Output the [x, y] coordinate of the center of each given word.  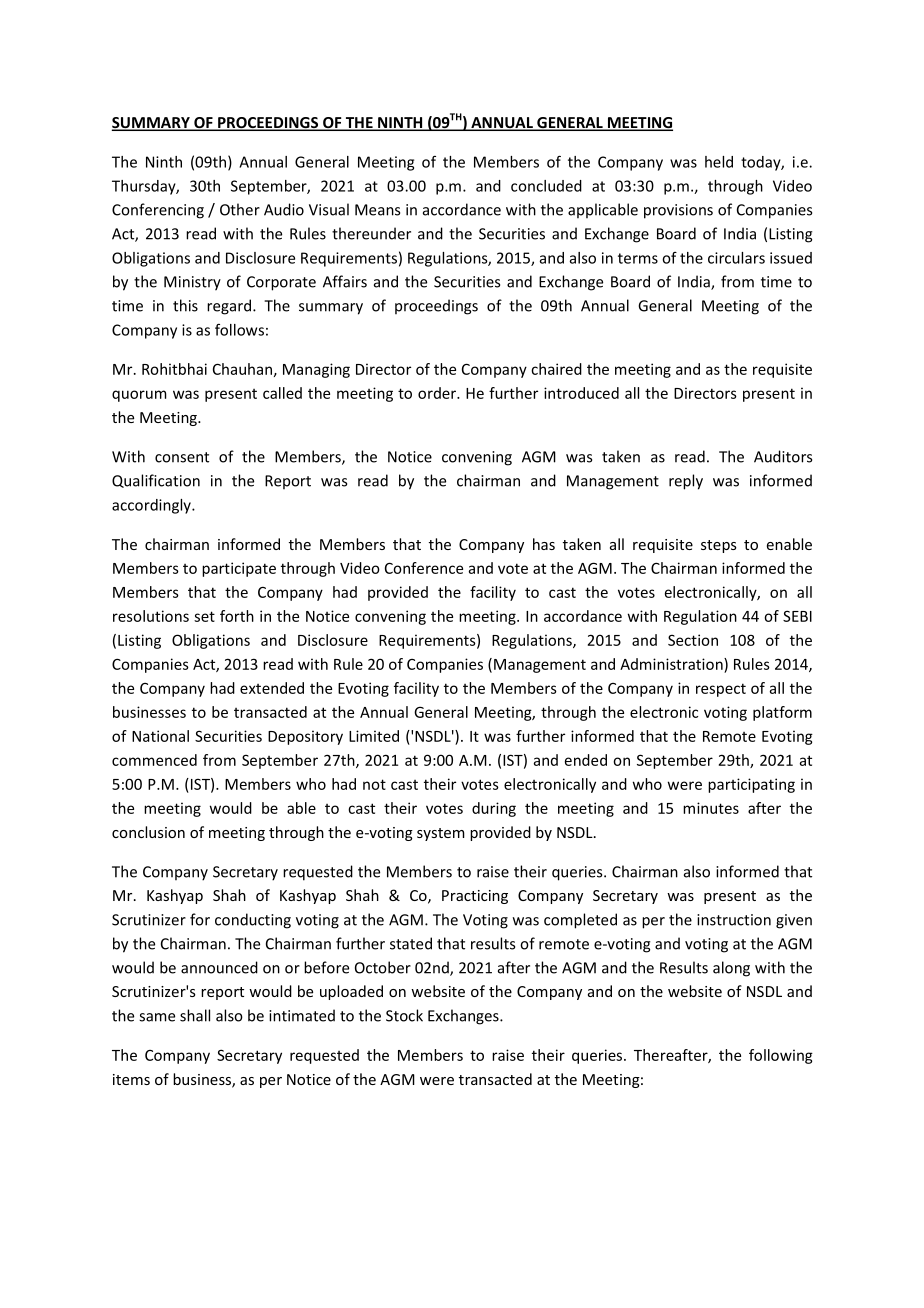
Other [240, 209]
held [719, 162]
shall [195, 1015]
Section [693, 640]
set [204, 616]
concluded [546, 186]
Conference [424, 568]
